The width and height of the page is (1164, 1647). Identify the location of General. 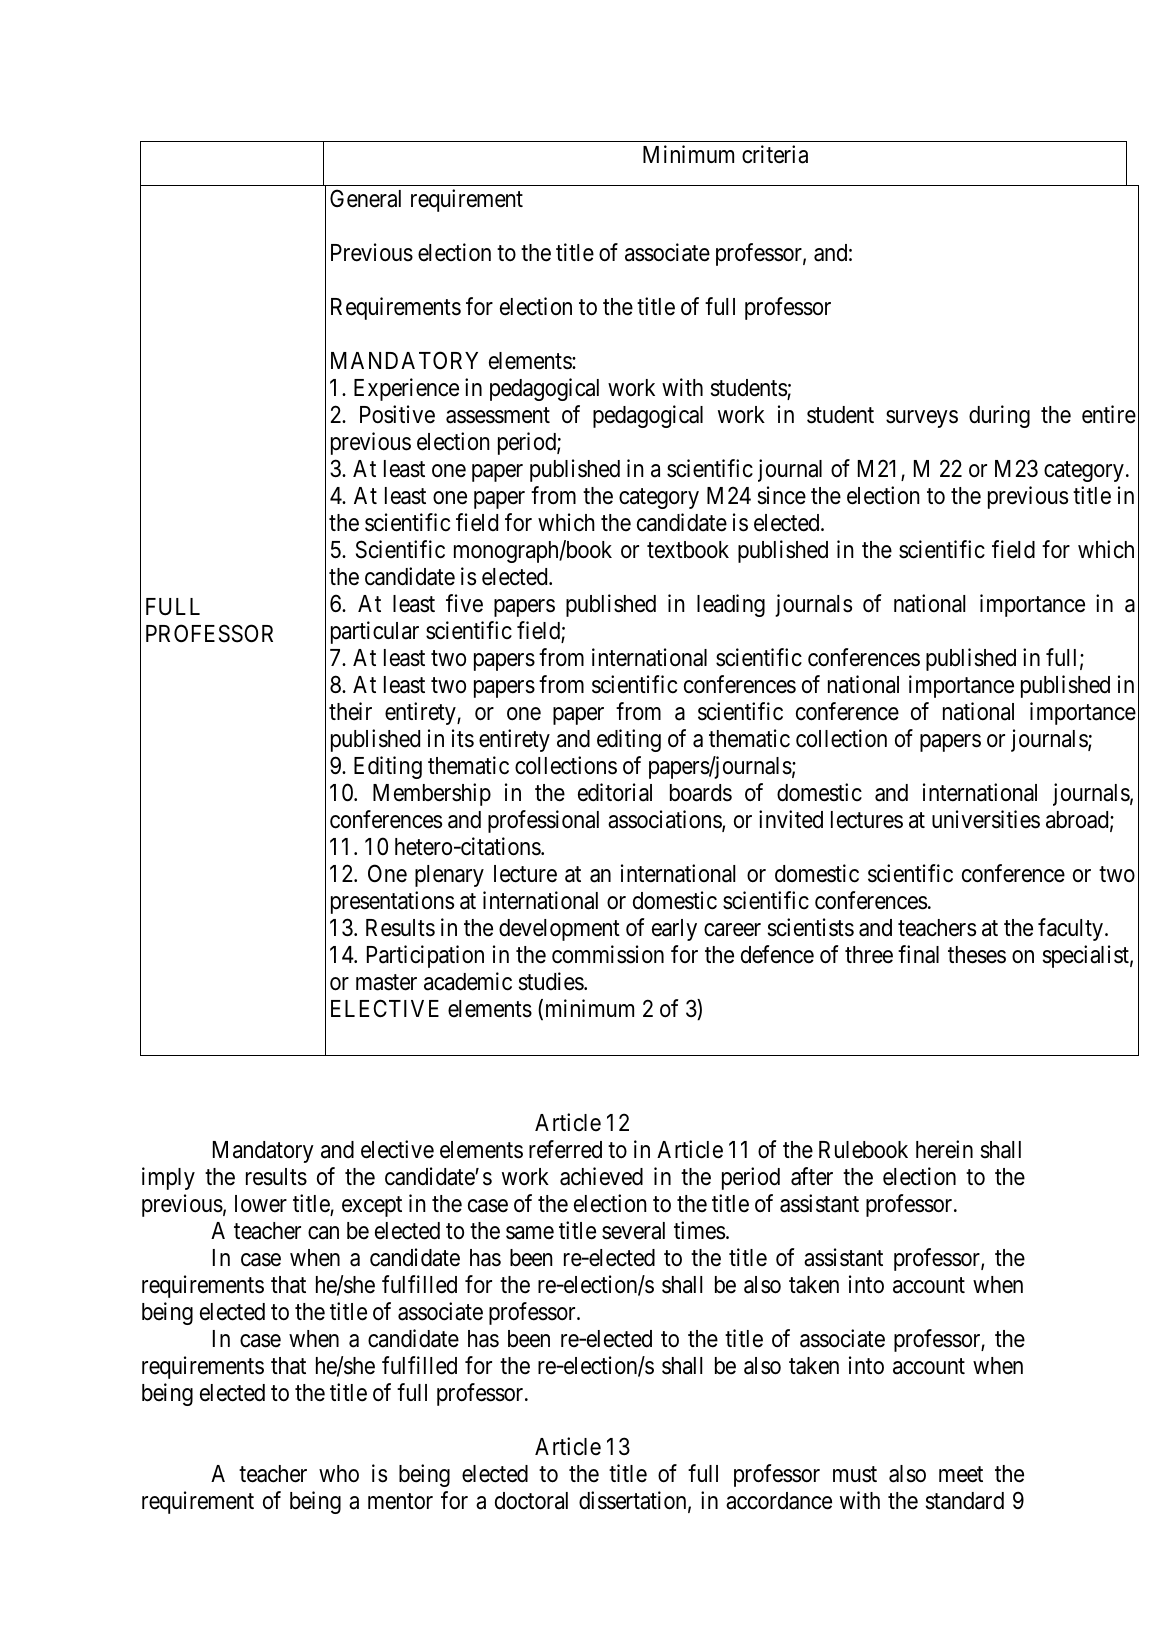
(365, 198).
